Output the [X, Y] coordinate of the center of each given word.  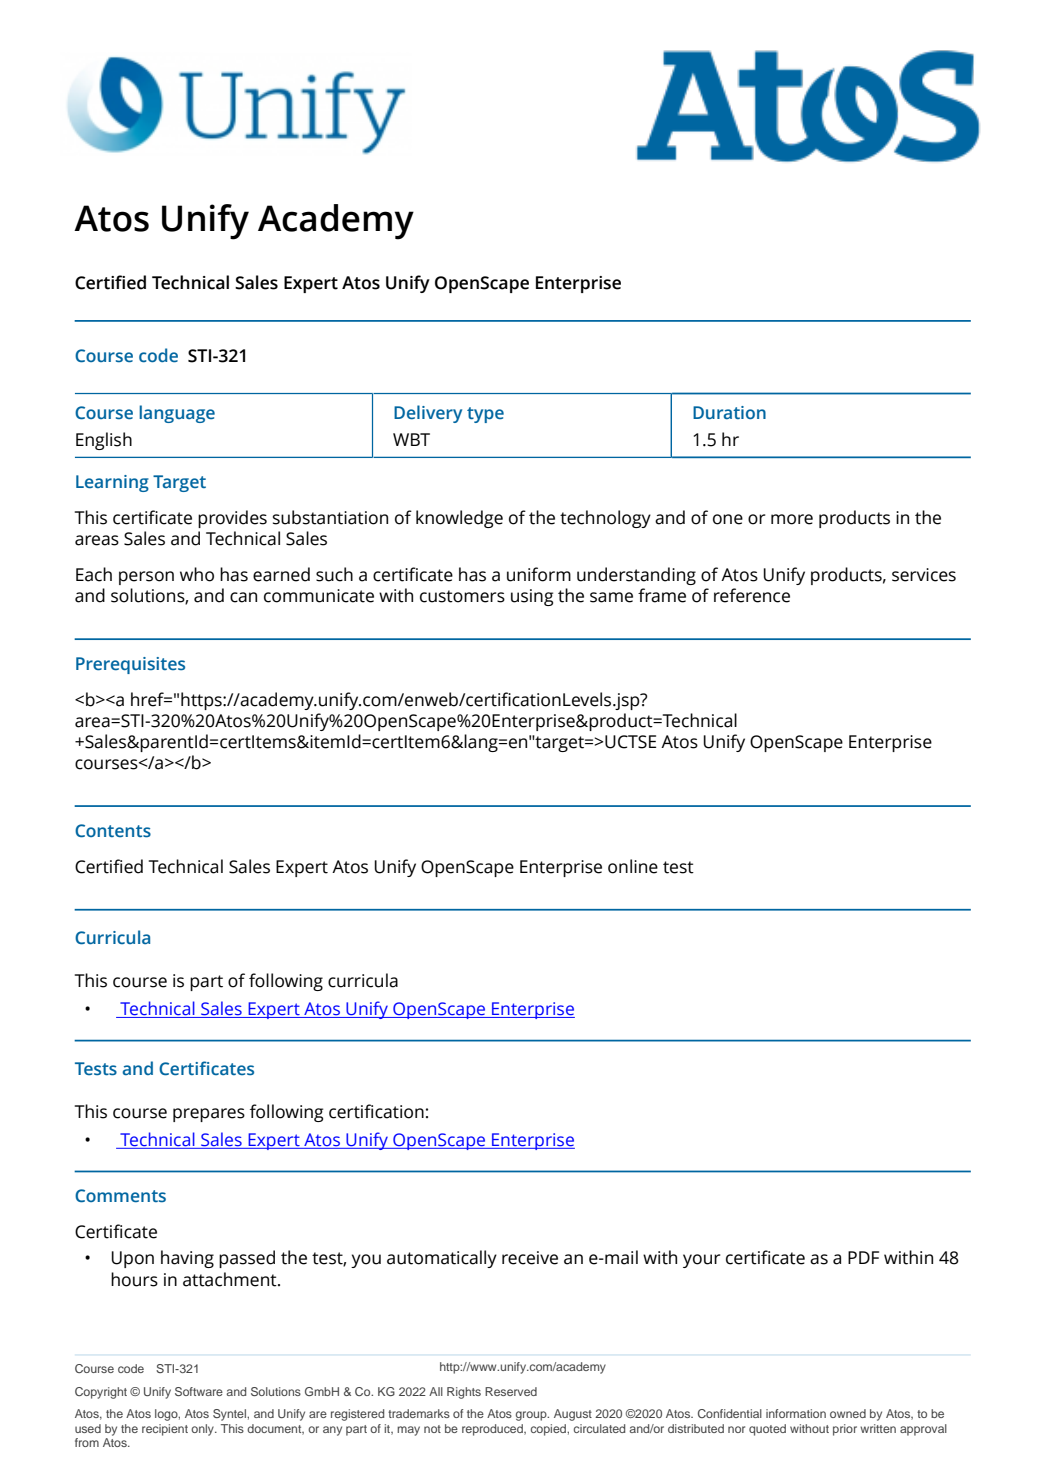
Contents [113, 831]
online [633, 866]
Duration [729, 412]
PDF [863, 1257]
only [203, 1430]
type [485, 415]
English [104, 441]
